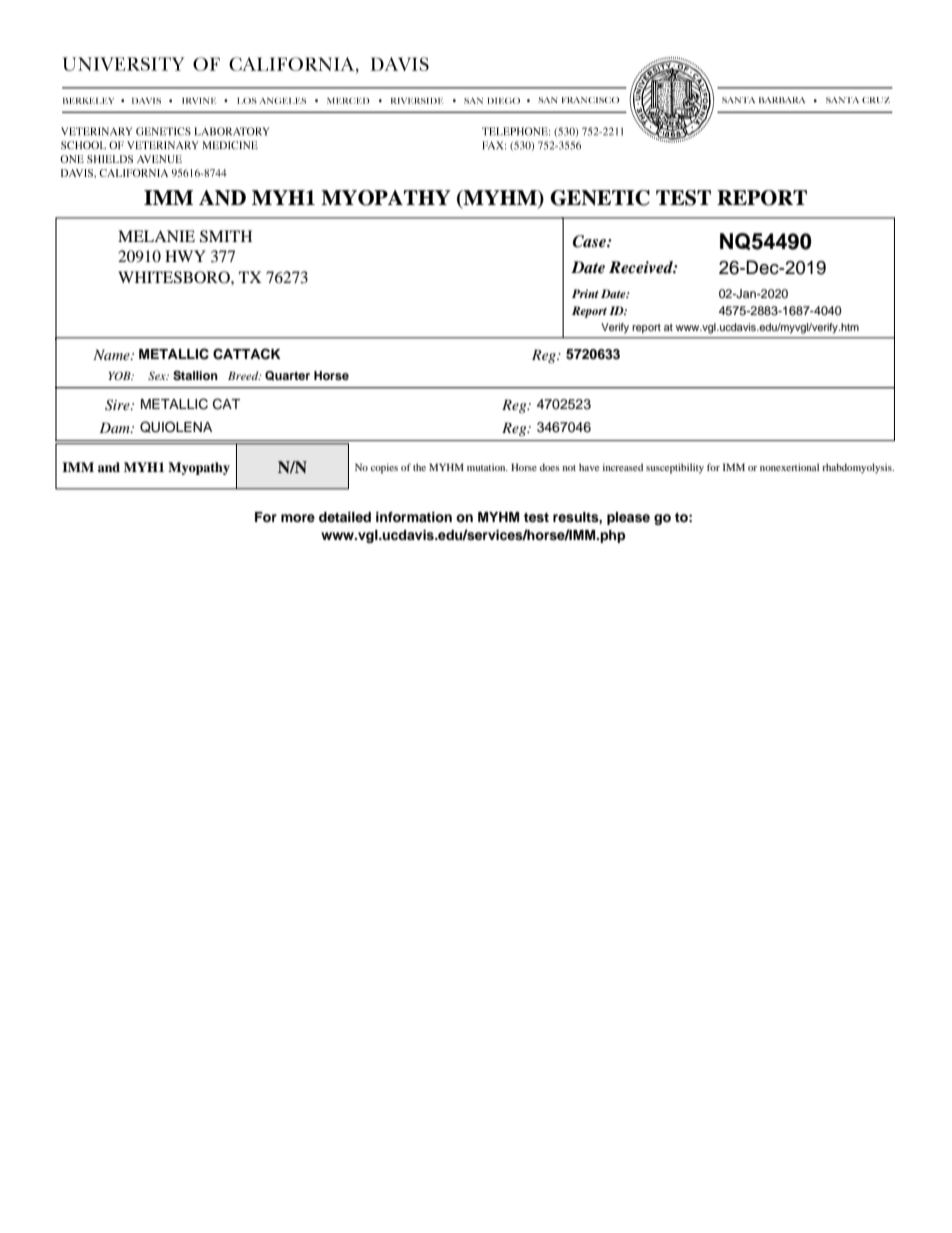  I want to click on Case, so click(590, 241).
